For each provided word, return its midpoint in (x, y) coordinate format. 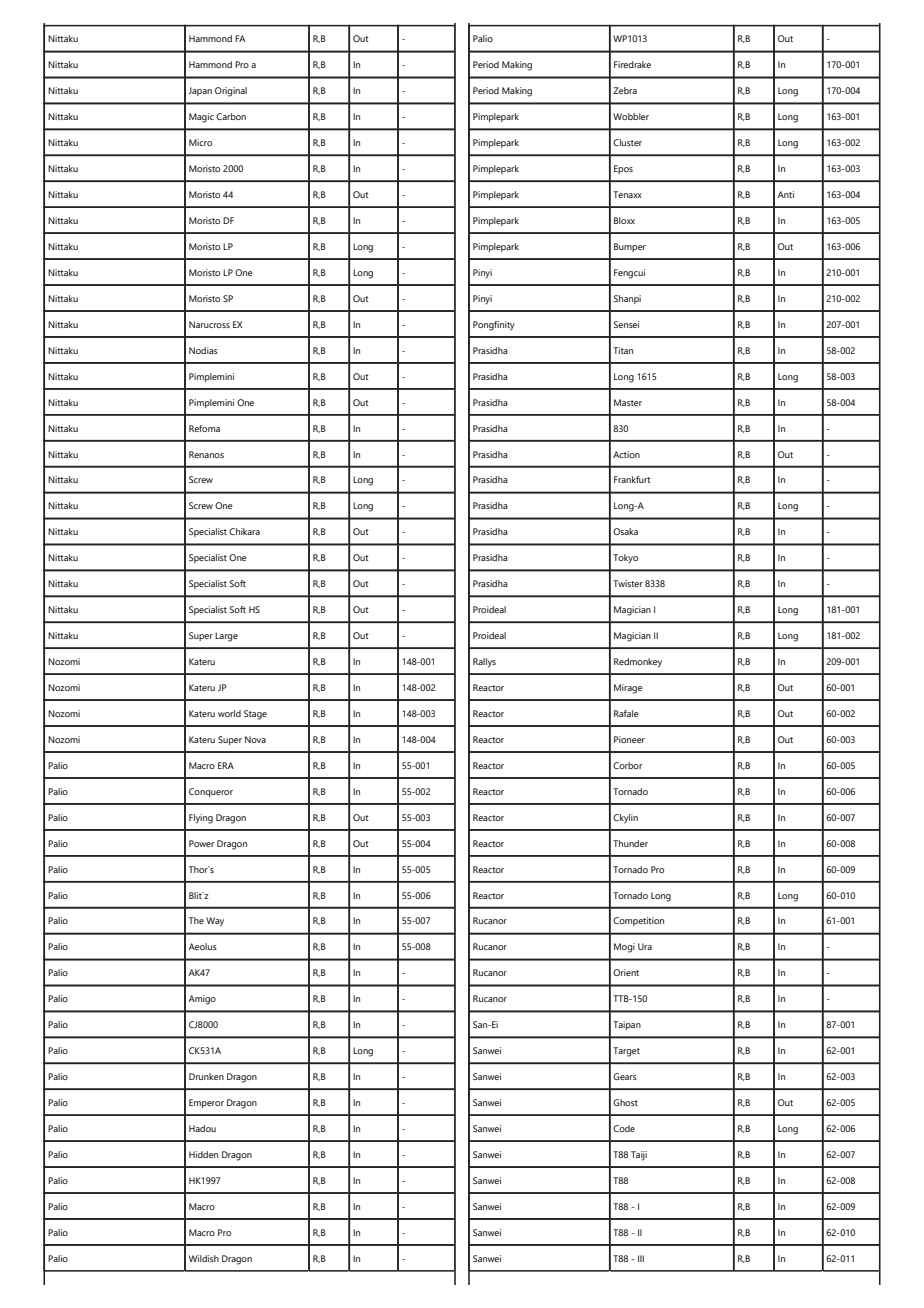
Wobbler (631, 116)
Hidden (203, 1154)
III (641, 1258)
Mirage (628, 689)
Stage (255, 715)
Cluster (627, 142)
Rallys (484, 663)
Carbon (231, 116)
